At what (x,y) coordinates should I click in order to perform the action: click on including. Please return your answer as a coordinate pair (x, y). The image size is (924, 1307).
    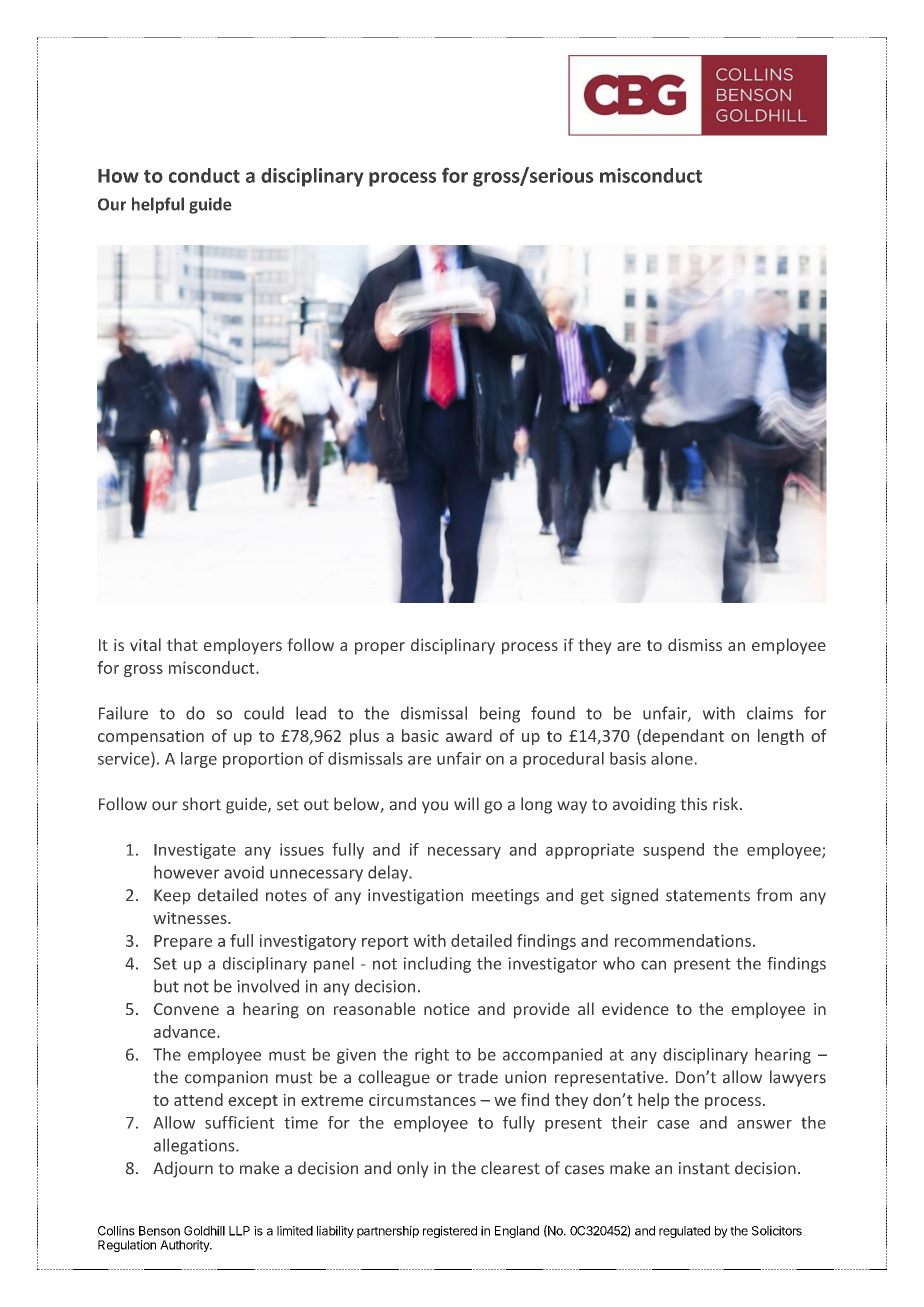
    Looking at the image, I should click on (437, 965).
